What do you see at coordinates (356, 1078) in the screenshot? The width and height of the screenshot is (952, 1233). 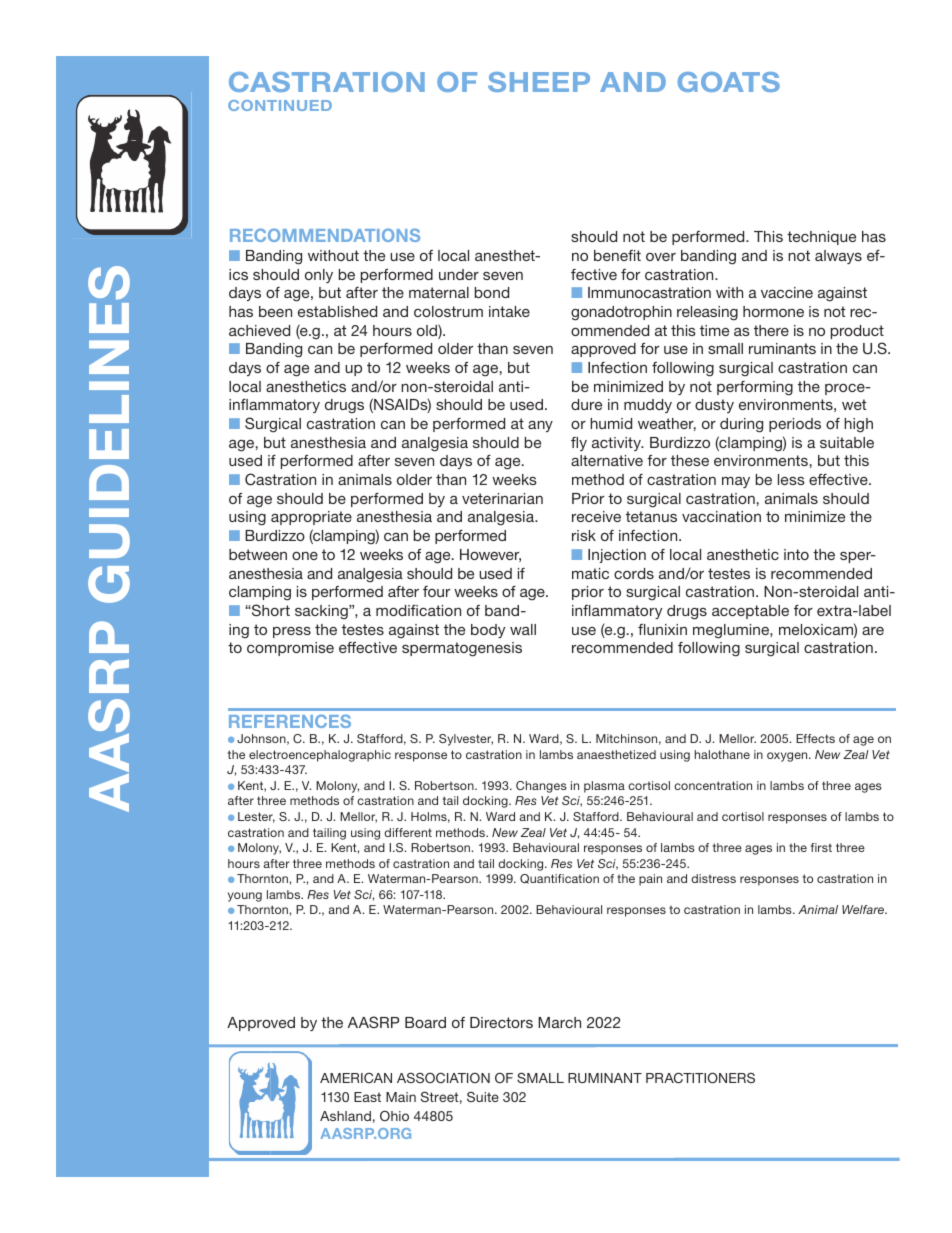 I see `AMERICAN` at bounding box center [356, 1078].
